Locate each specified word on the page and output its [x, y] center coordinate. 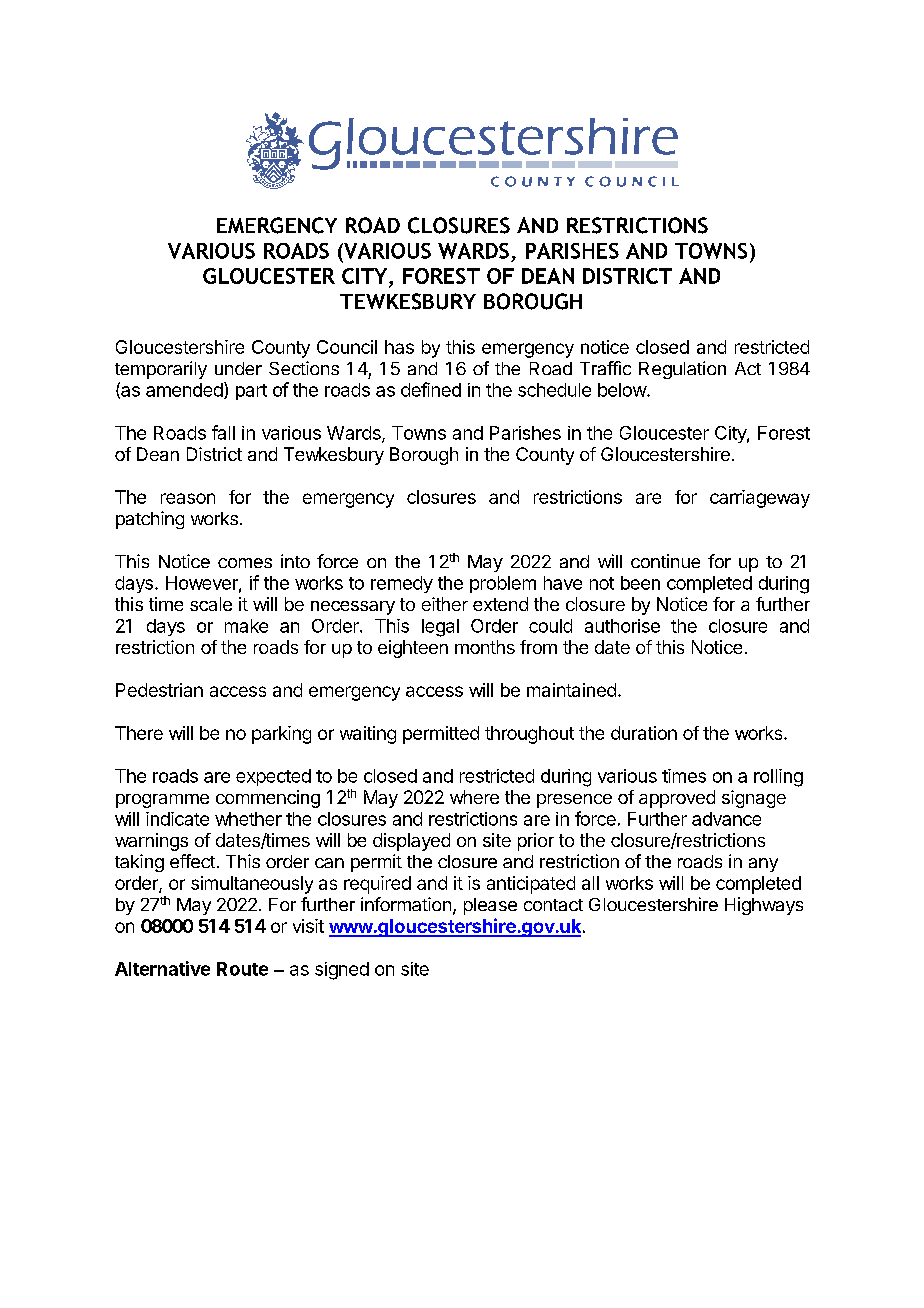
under [238, 368]
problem [503, 584]
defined [431, 389]
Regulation [682, 370]
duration [644, 733]
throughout [529, 735]
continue [665, 561]
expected [273, 777]
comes [245, 563]
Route [242, 969]
